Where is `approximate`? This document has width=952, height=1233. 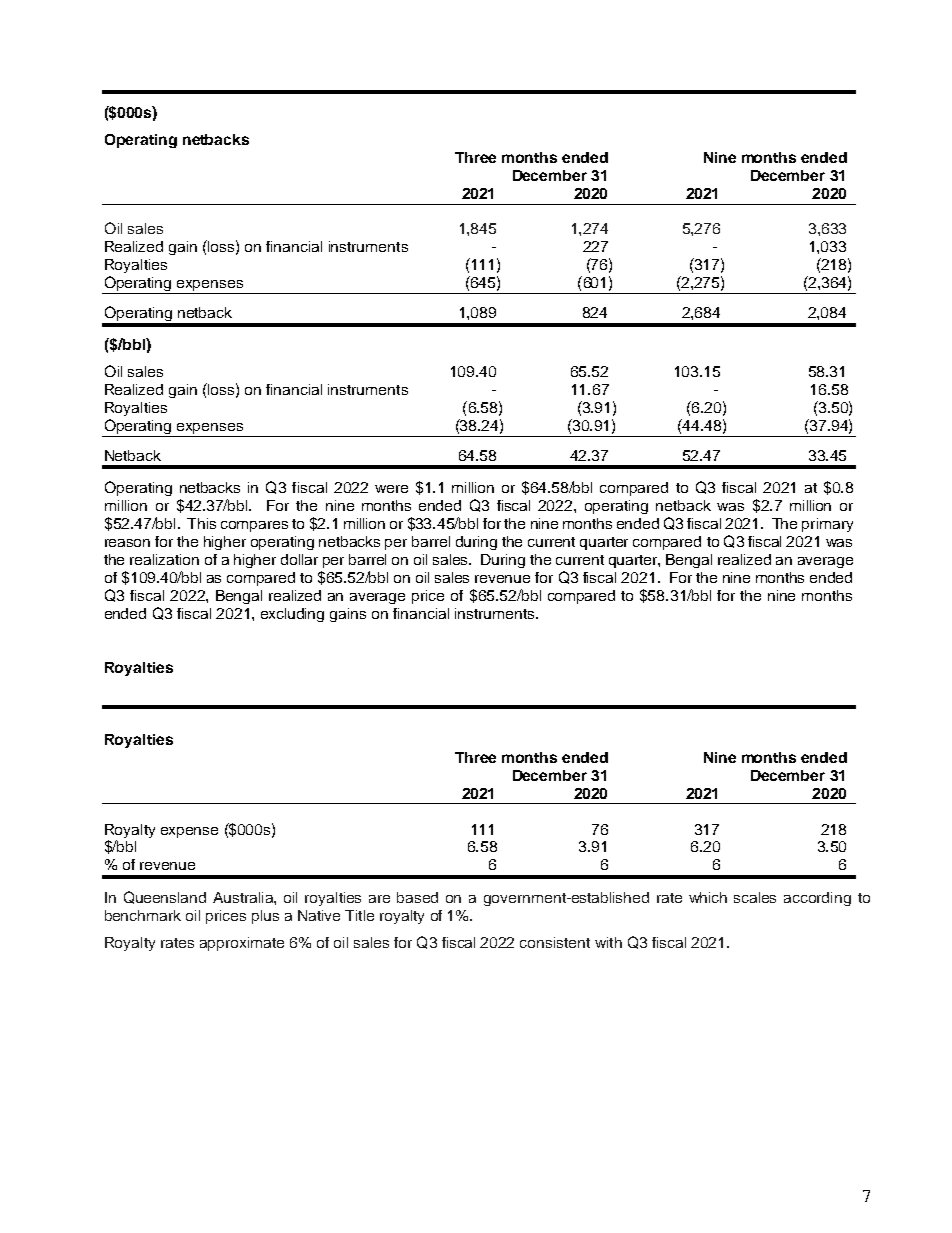
approximate is located at coordinates (242, 944).
